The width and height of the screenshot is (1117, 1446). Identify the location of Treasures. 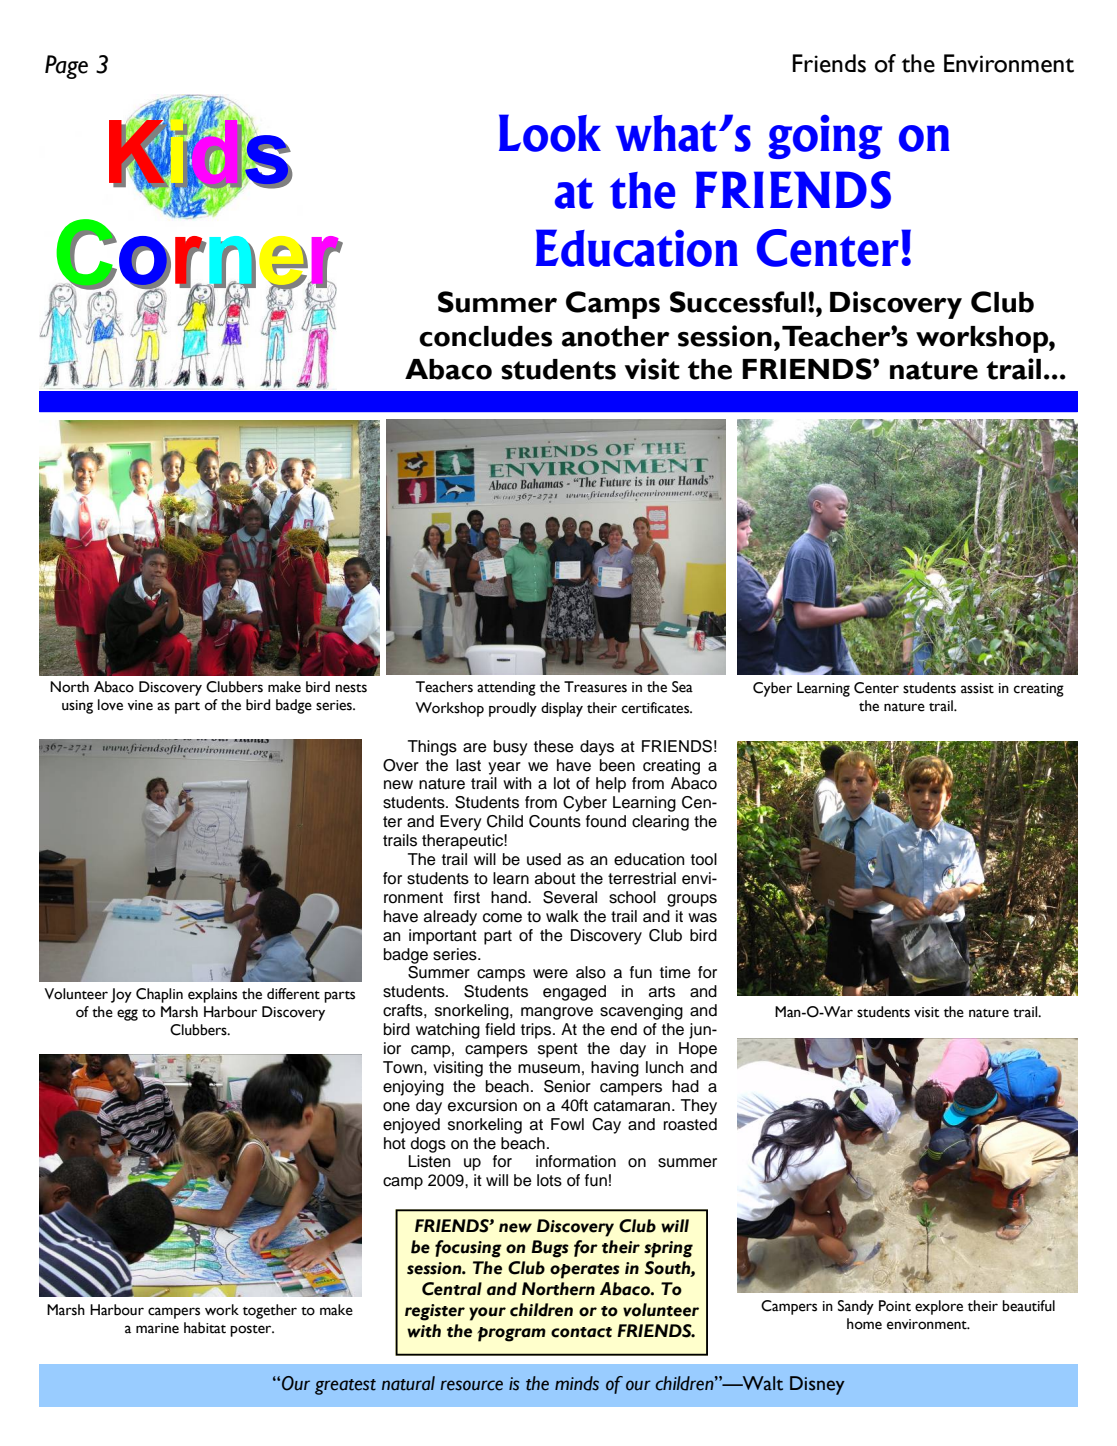
(595, 687).
